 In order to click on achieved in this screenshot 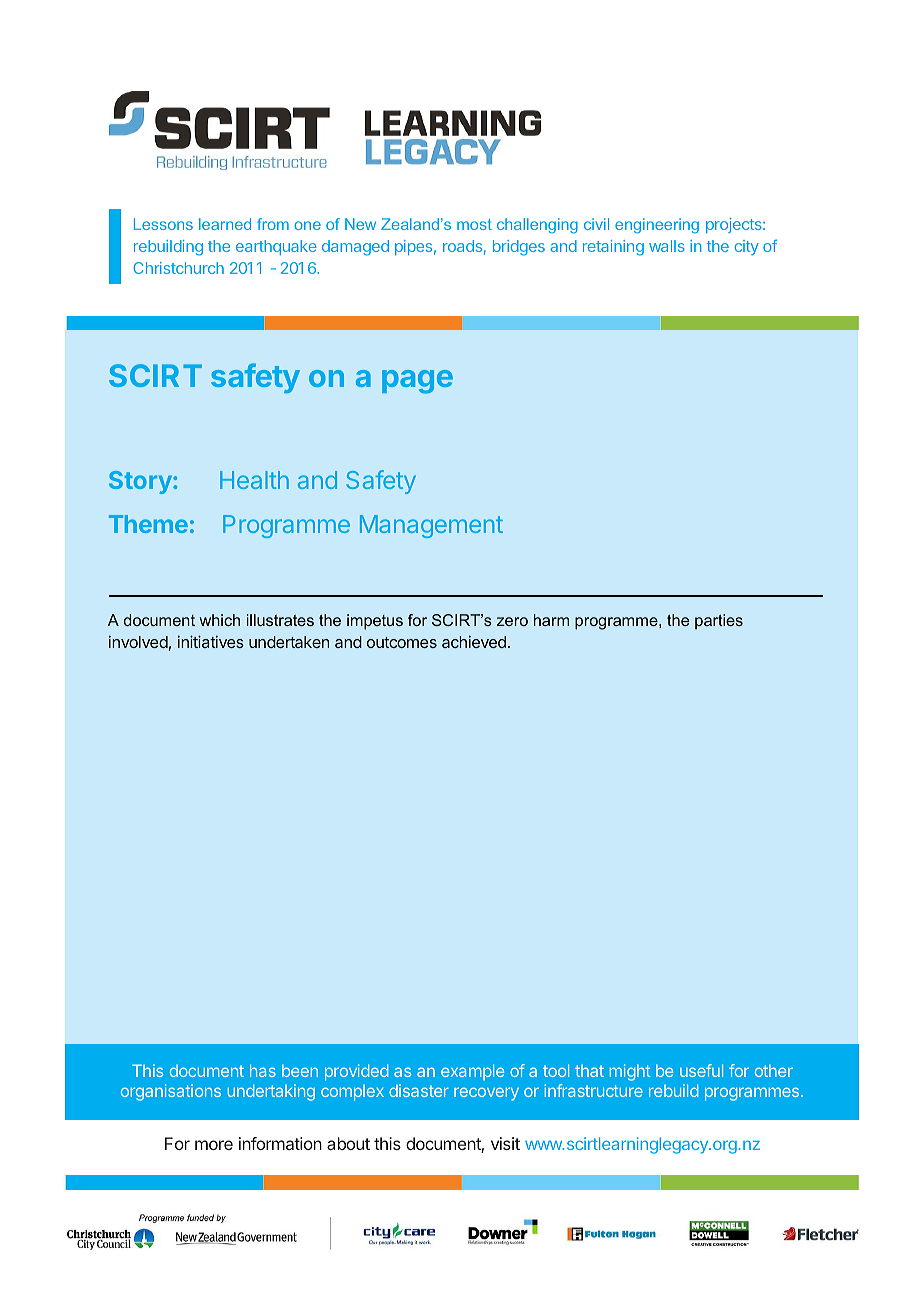, I will do `click(474, 641)`.
